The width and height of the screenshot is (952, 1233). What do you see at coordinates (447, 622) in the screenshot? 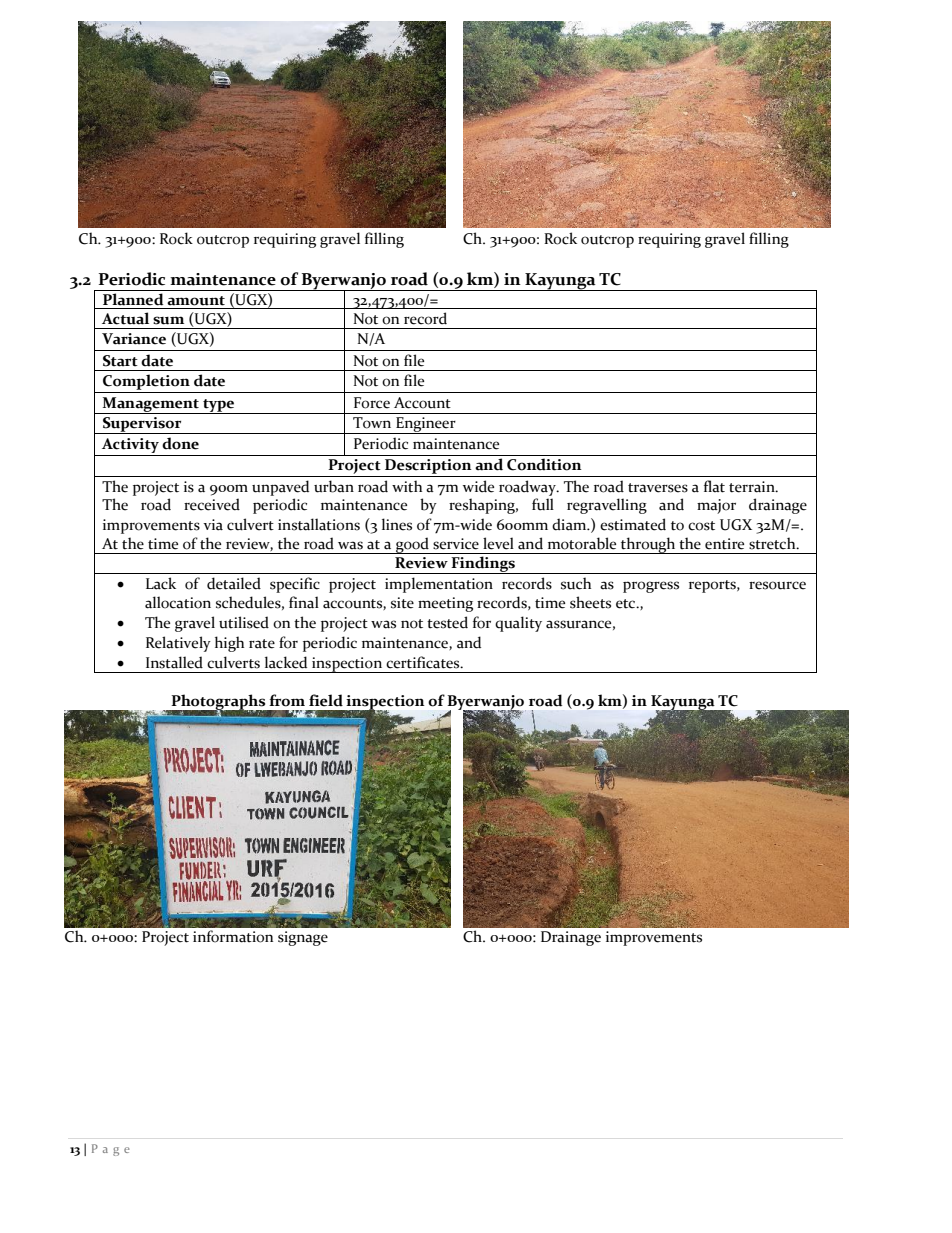
I see `tested` at bounding box center [447, 622].
